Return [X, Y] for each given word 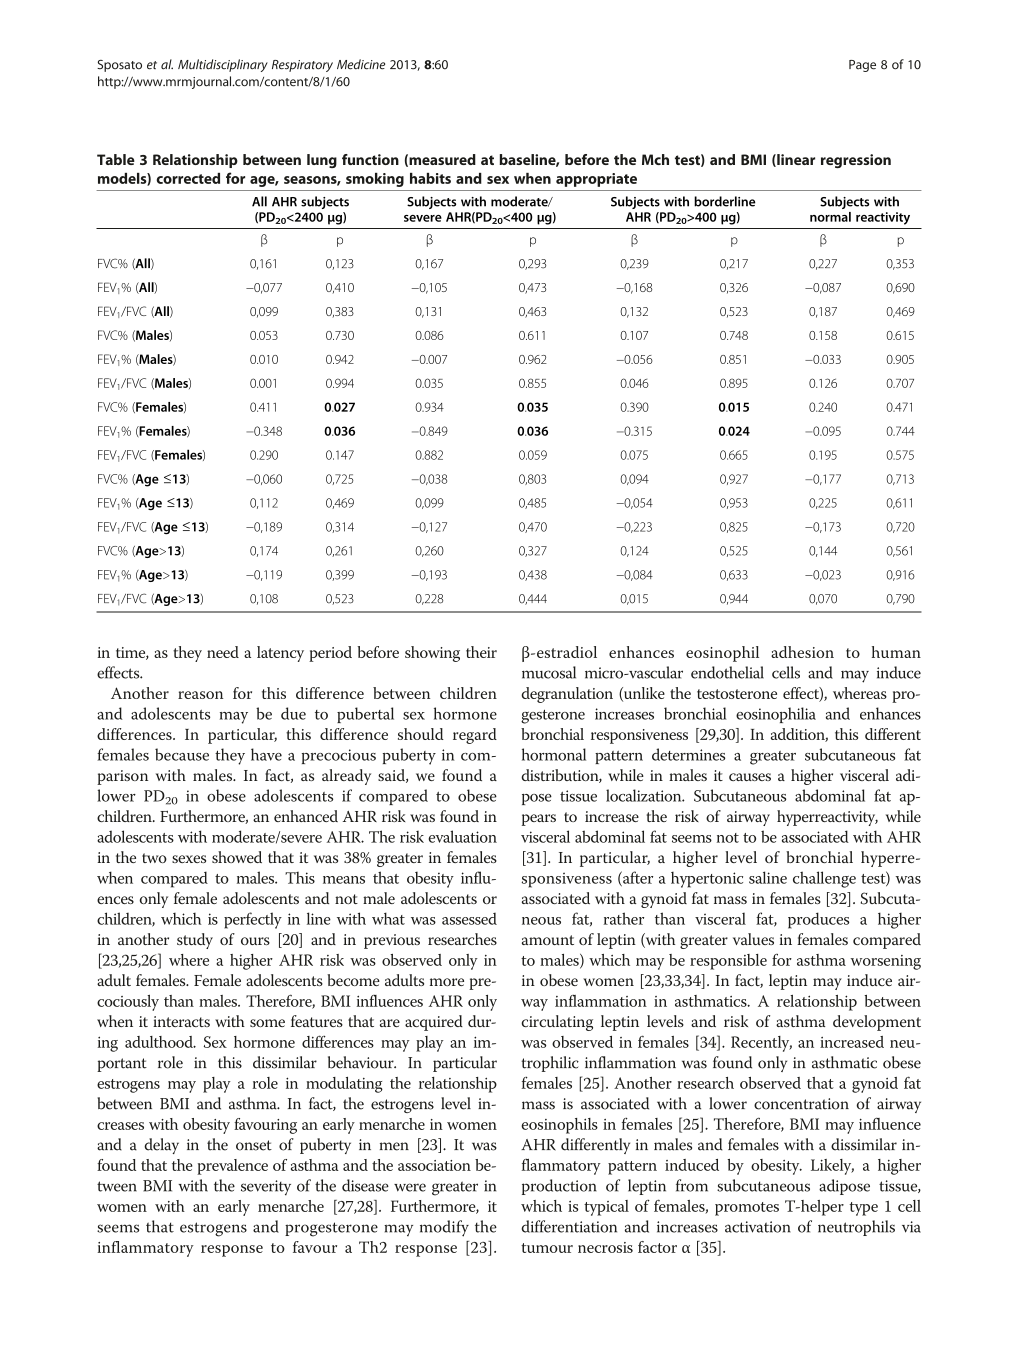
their [481, 652]
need [223, 652]
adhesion [802, 652]
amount [548, 940]
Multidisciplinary [223, 65]
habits [430, 178]
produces [818, 920]
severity [266, 1188]
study [195, 941]
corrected [188, 178]
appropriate [596, 180]
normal [830, 217]
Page [862, 66]
